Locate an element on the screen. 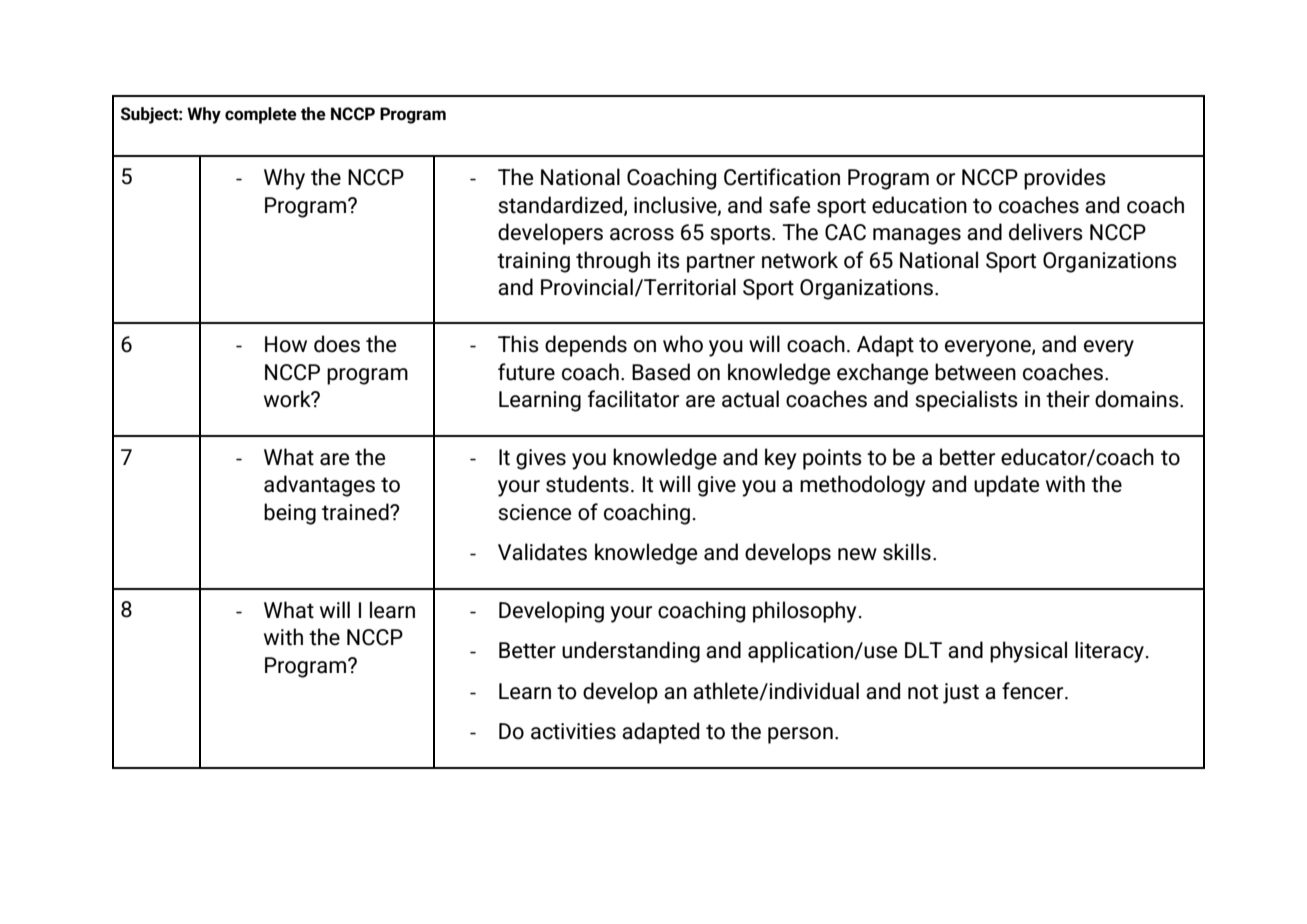 This screenshot has height=924, width=1307. actual is located at coordinates (750, 399).
